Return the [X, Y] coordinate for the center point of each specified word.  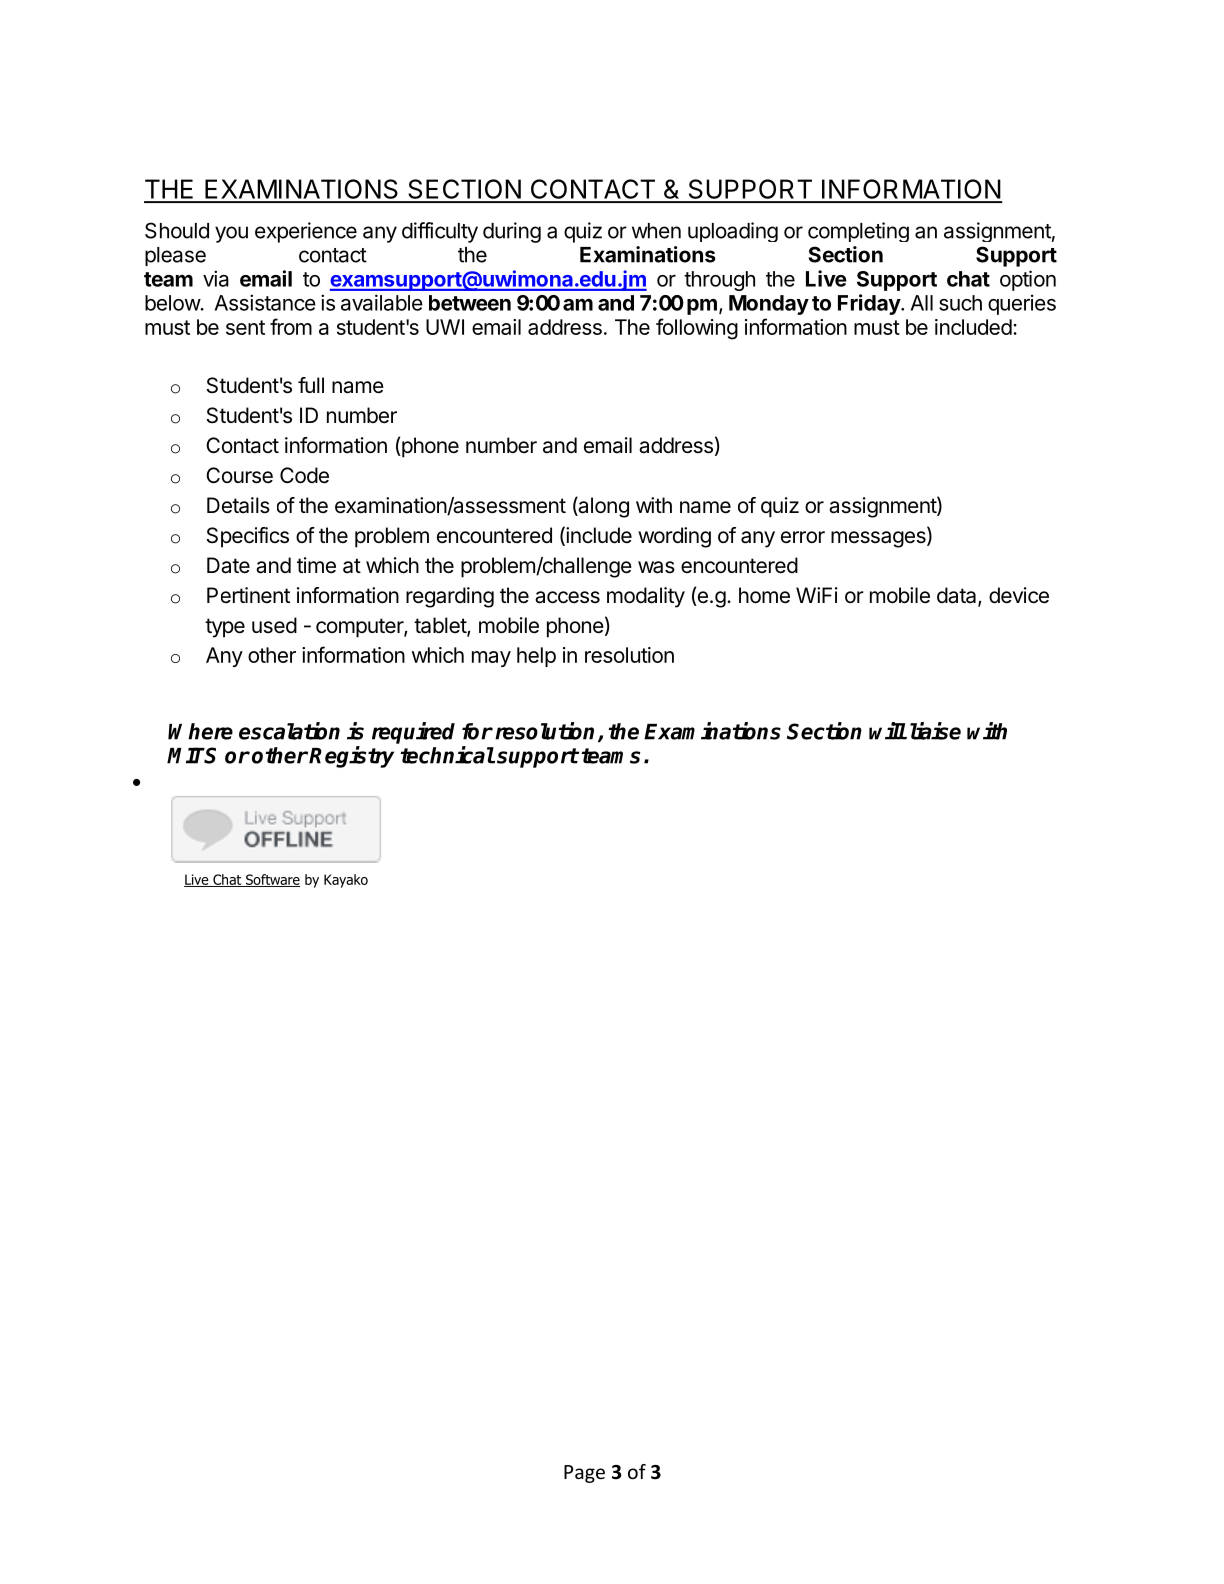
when [656, 231]
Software [272, 880]
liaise [935, 731]
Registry [351, 757]
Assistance [265, 302]
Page [584, 1474]
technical [447, 755]
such [960, 303]
